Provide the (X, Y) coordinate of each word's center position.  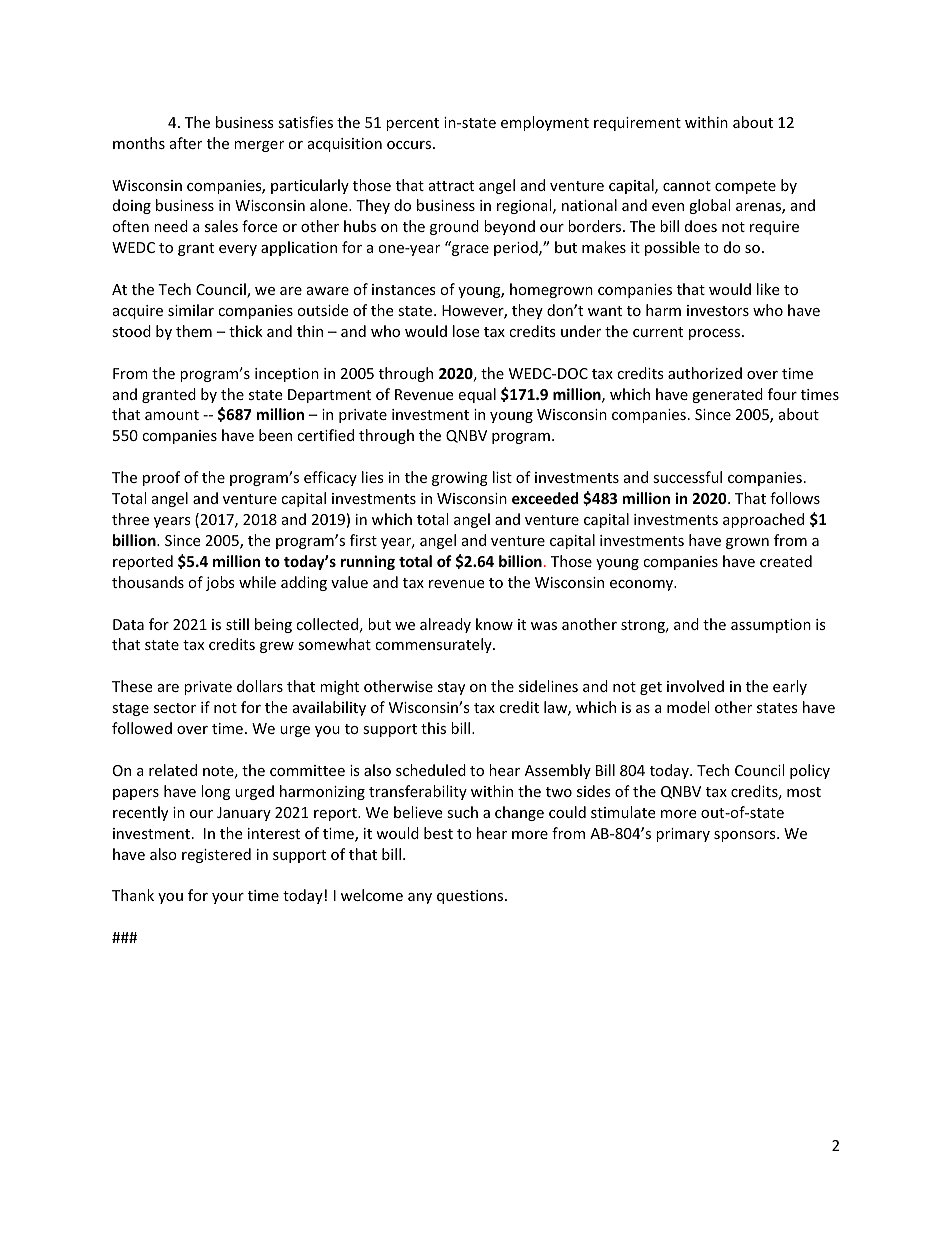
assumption (771, 626)
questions (471, 897)
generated (727, 395)
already (445, 625)
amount (172, 415)
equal (477, 395)
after (186, 143)
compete (745, 187)
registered (216, 855)
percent (412, 124)
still (237, 624)
